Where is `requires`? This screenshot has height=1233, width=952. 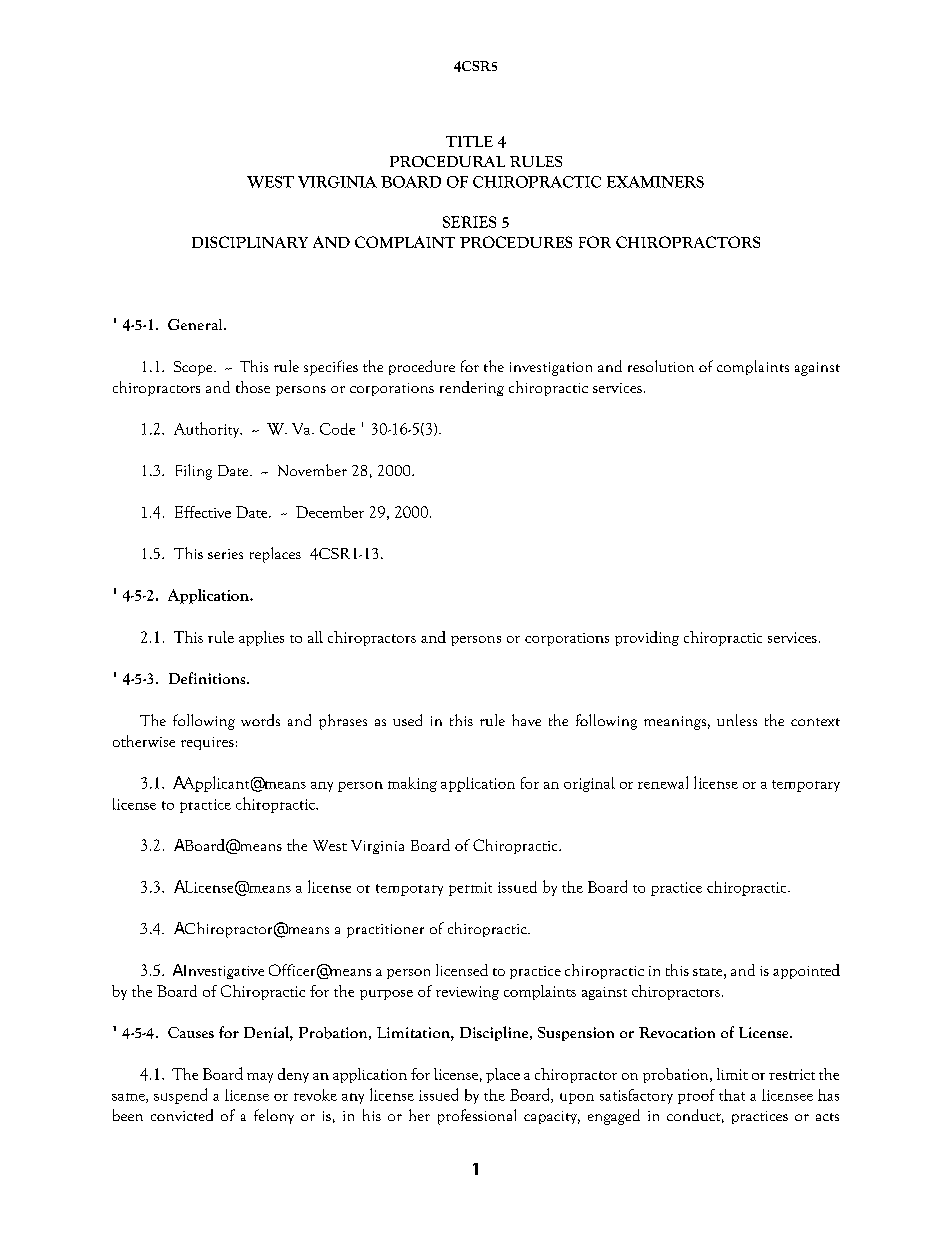
requires is located at coordinates (207, 743).
